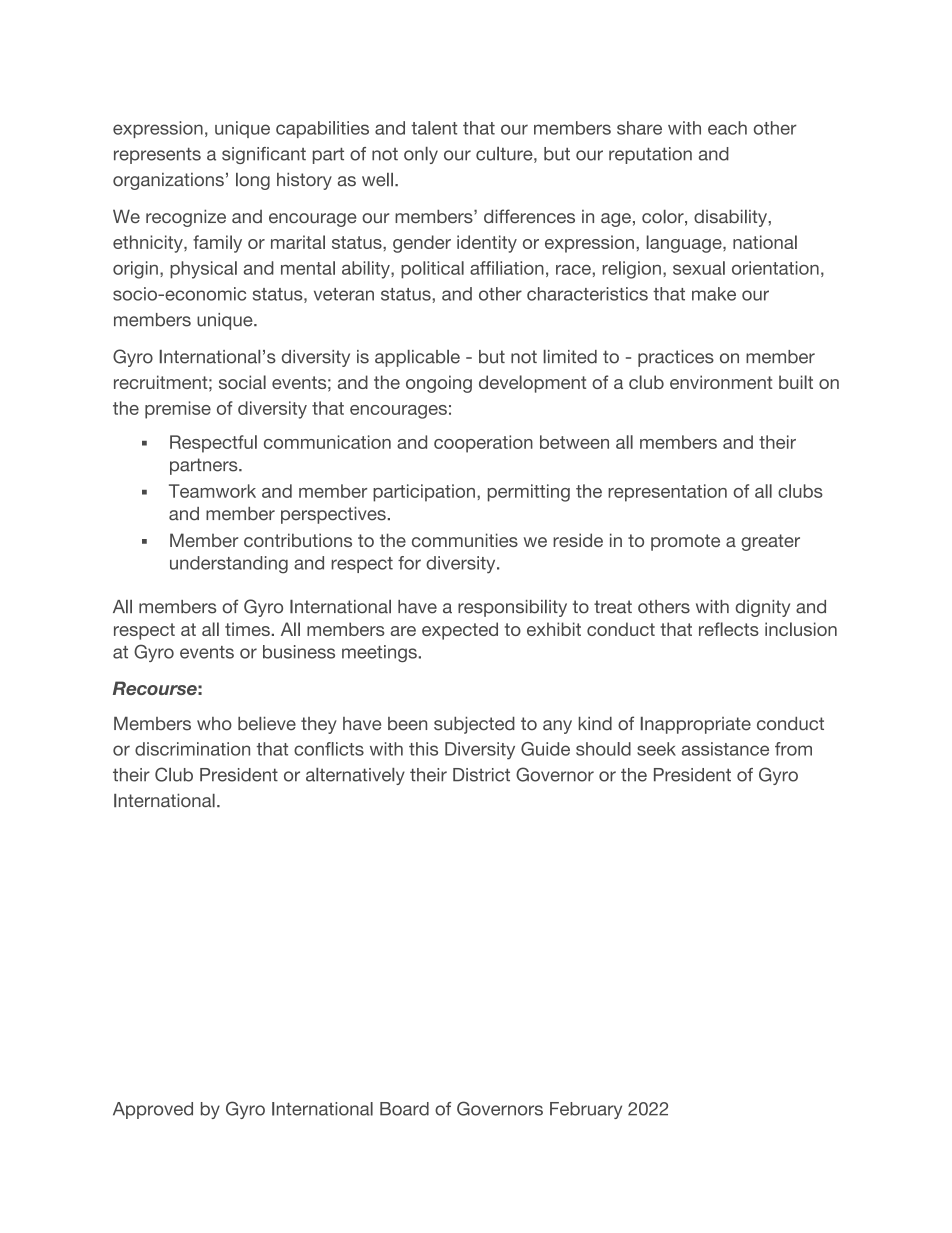 Image resolution: width=952 pixels, height=1233 pixels. I want to click on Board, so click(404, 1109).
